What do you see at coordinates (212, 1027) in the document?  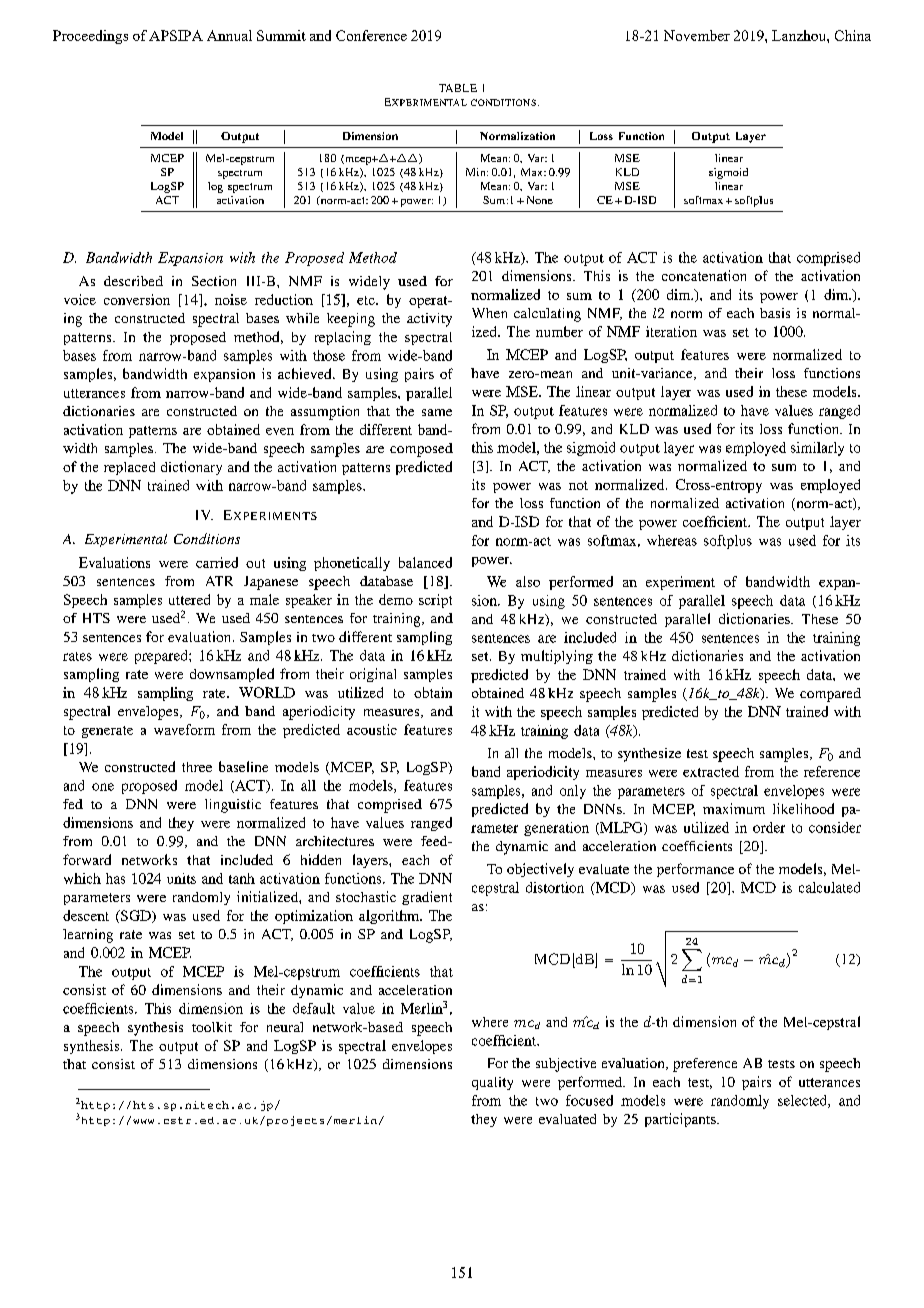 I see `toolkit` at bounding box center [212, 1027].
